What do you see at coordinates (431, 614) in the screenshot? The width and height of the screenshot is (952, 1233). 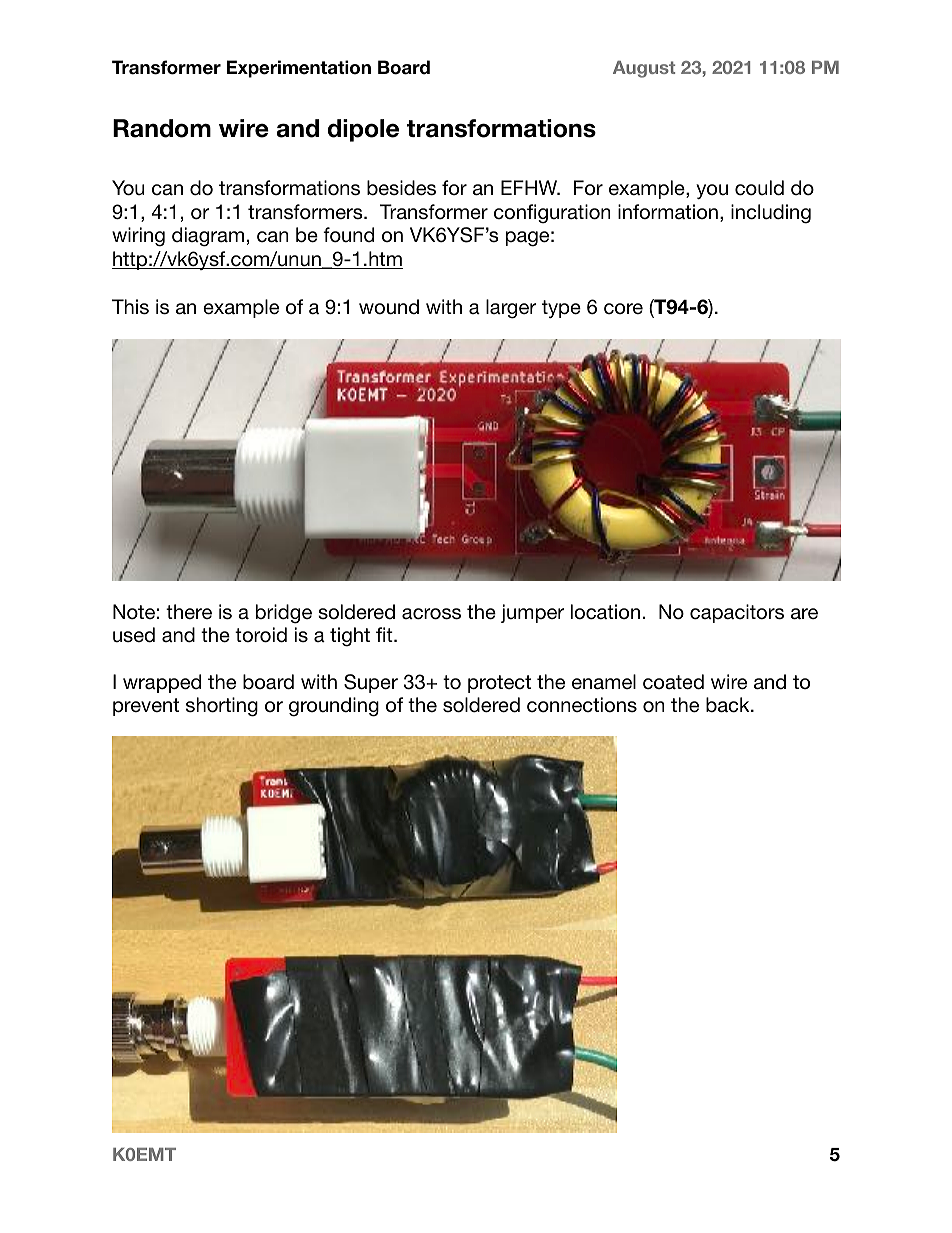 I see `across` at bounding box center [431, 614].
